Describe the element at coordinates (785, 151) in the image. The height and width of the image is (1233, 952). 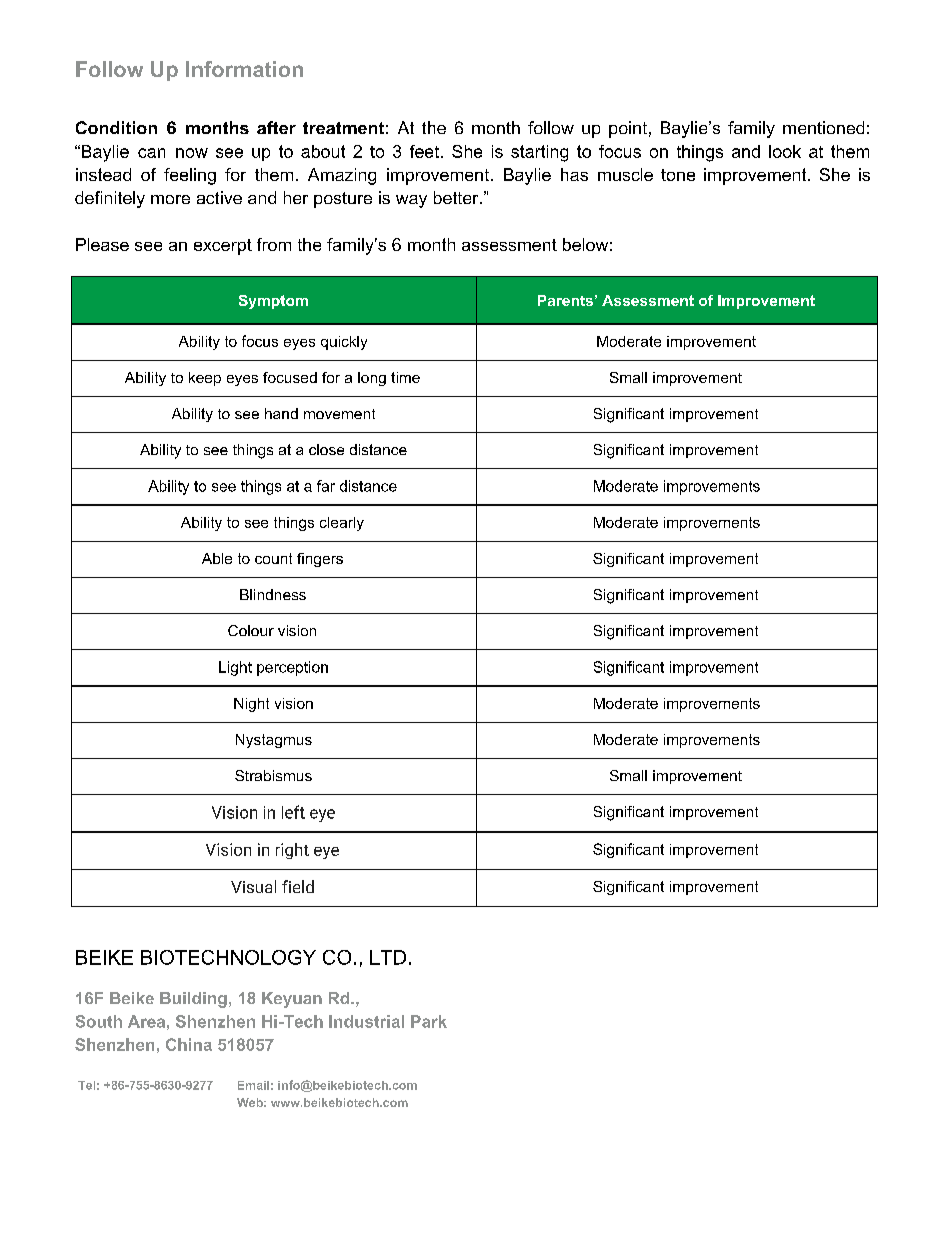
I see `look` at that location.
